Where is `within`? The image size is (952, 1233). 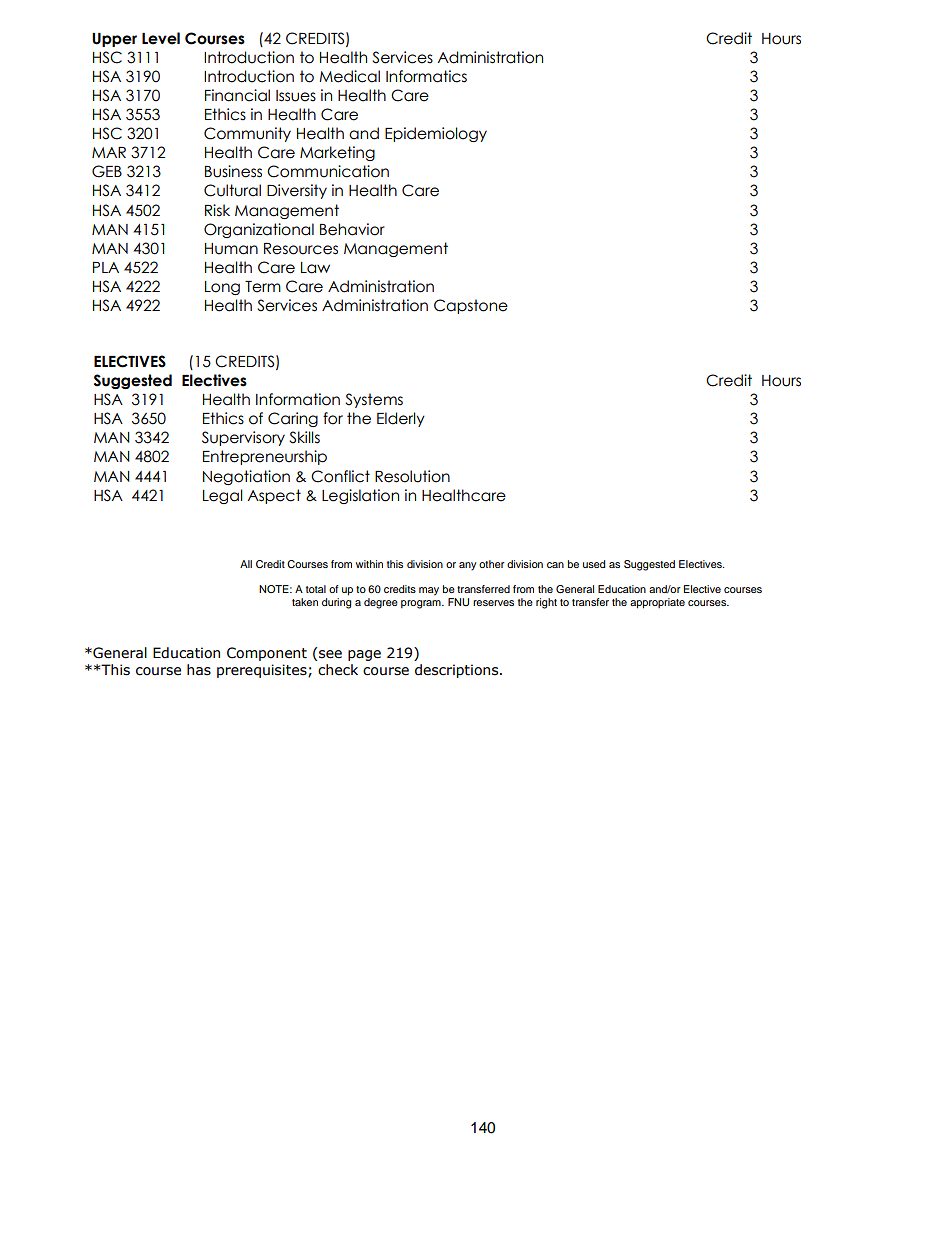 within is located at coordinates (369, 564).
